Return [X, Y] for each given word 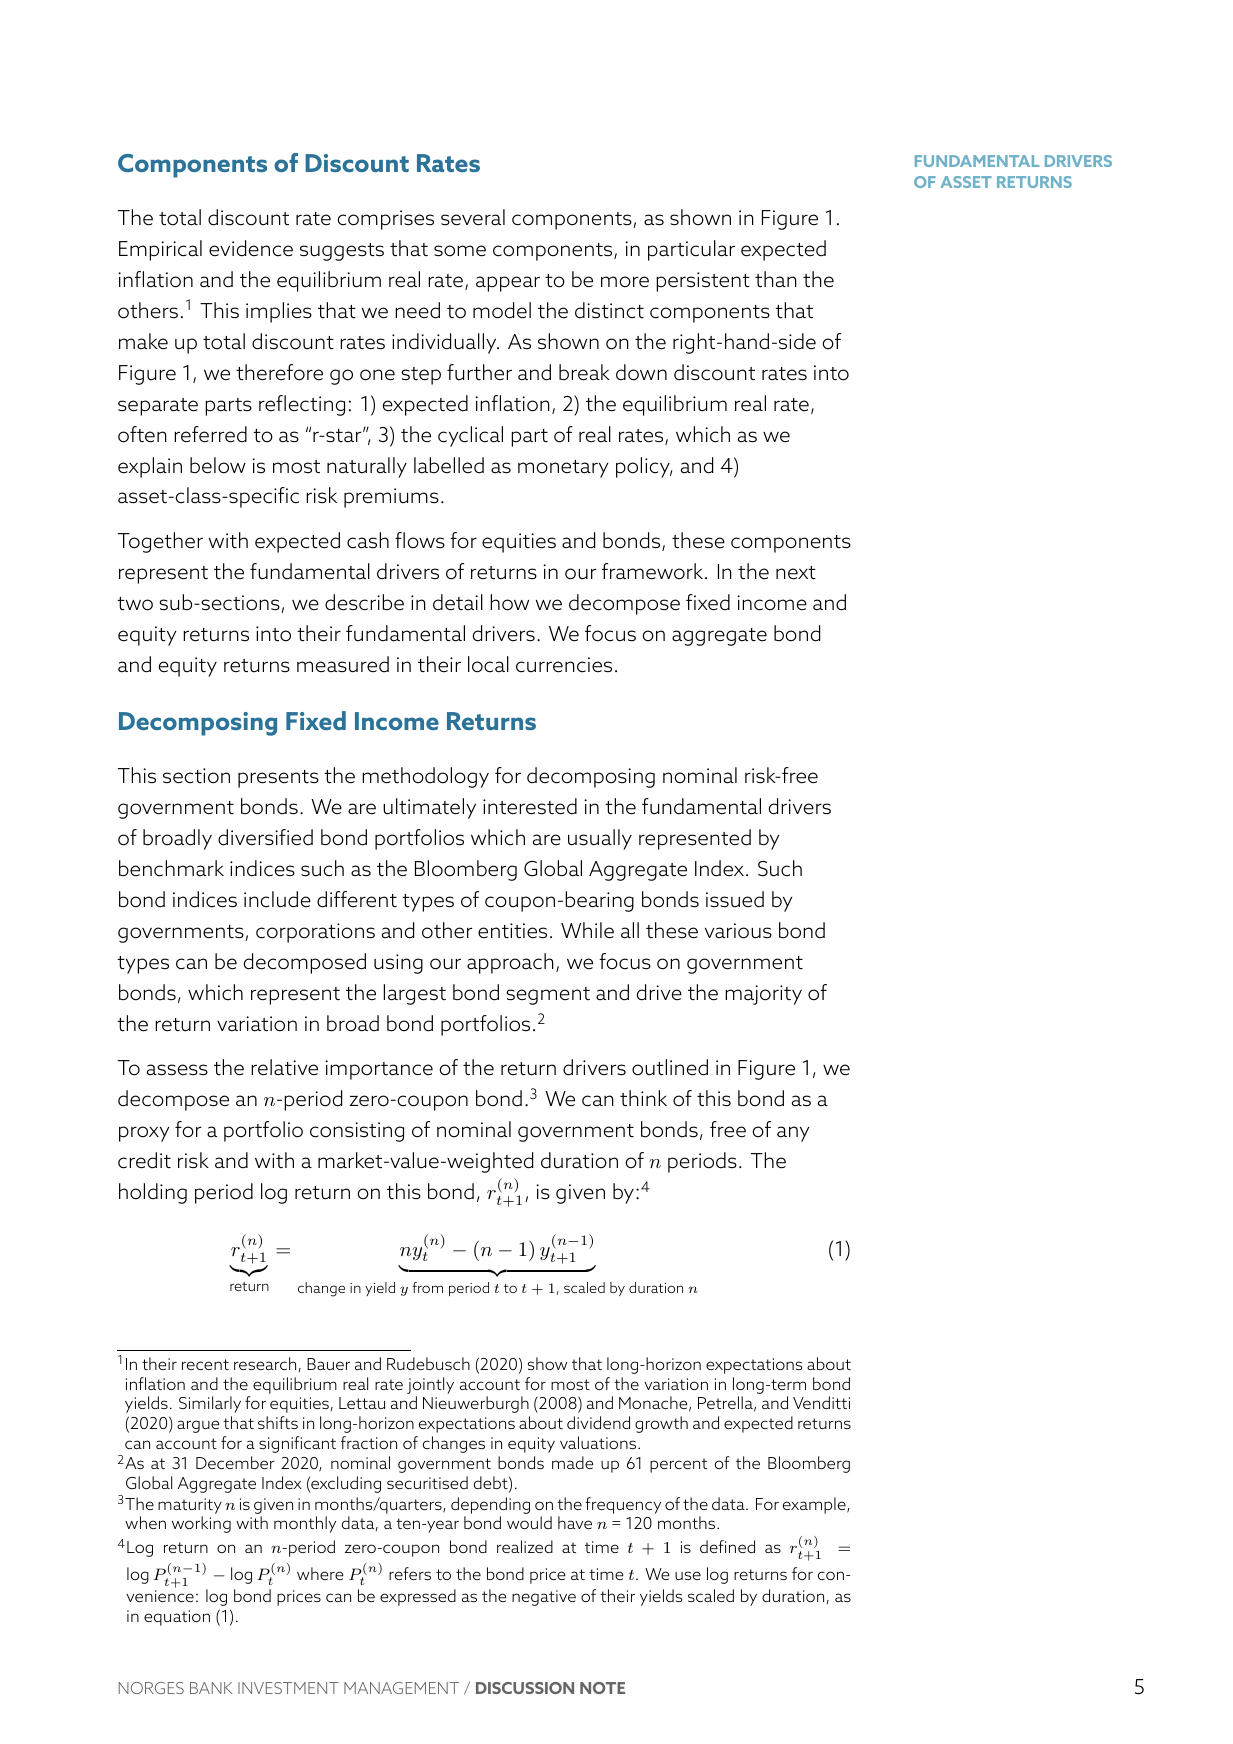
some [460, 251]
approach [510, 963]
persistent [703, 282]
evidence [251, 248]
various [738, 931]
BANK [211, 1688]
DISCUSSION [525, 1688]
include [277, 899]
